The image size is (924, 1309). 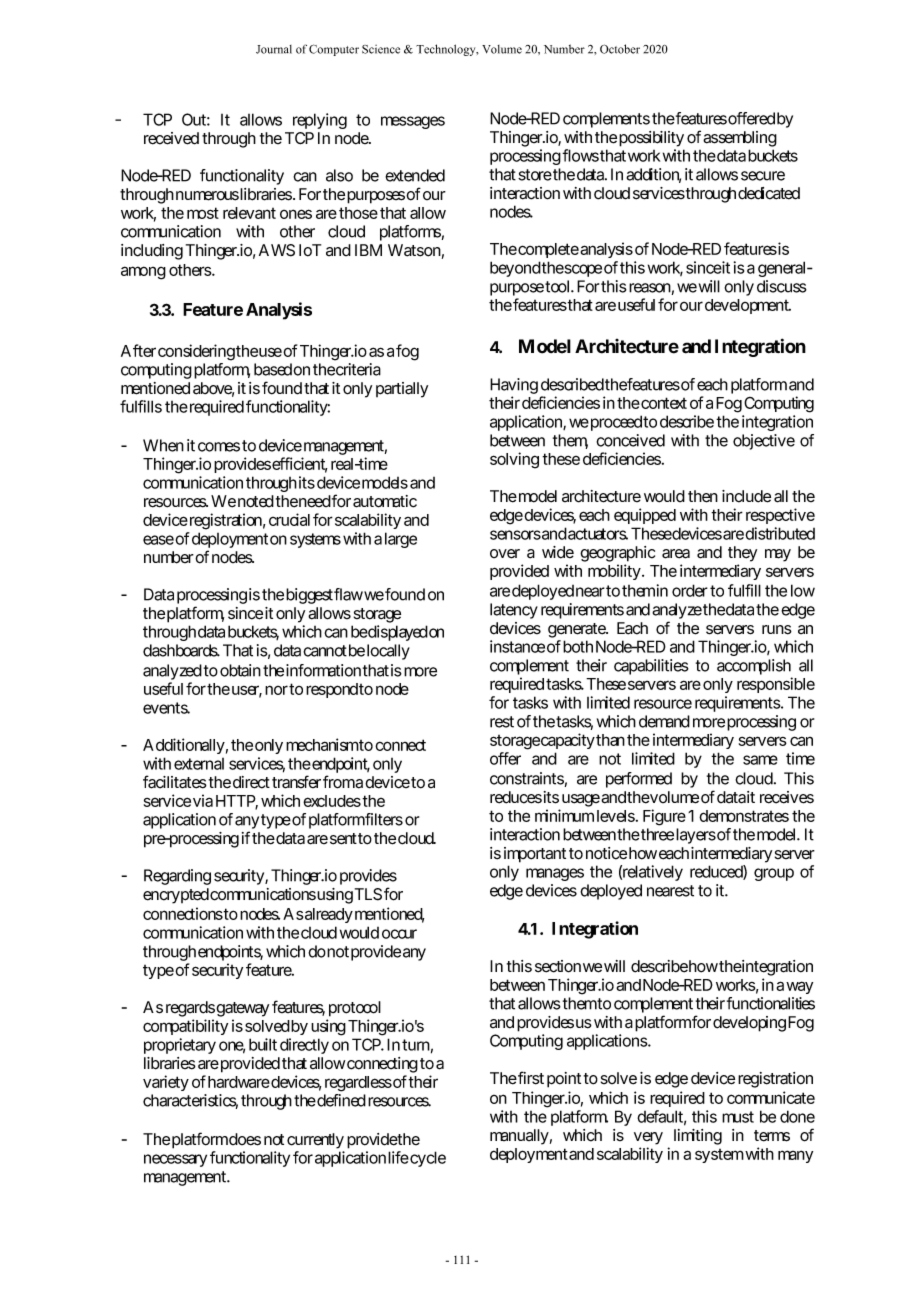 I want to click on important, so click(x=535, y=855).
